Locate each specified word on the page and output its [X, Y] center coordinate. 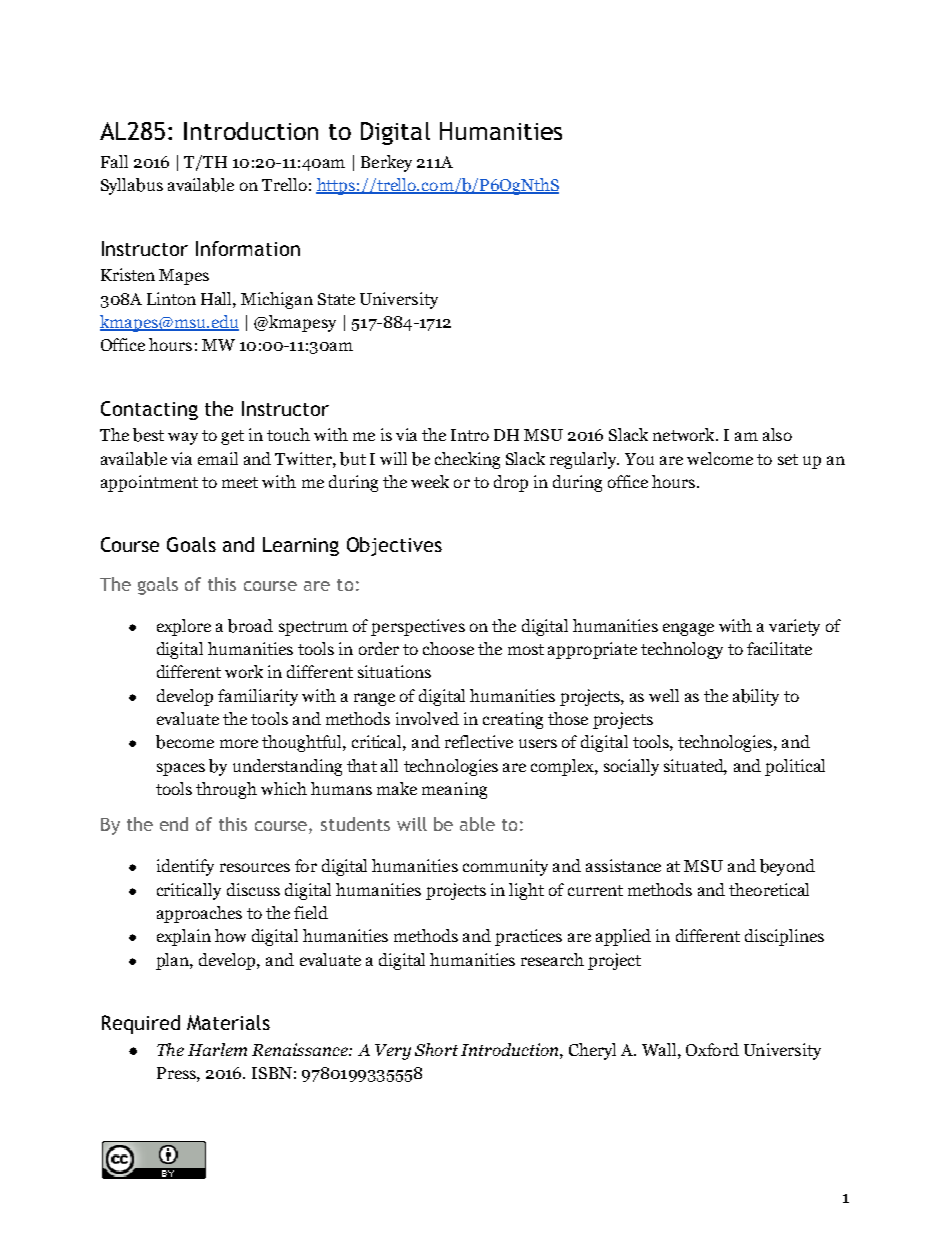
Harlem [217, 1049]
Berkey [386, 163]
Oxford [712, 1049]
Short [436, 1049]
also [777, 434]
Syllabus [132, 186]
